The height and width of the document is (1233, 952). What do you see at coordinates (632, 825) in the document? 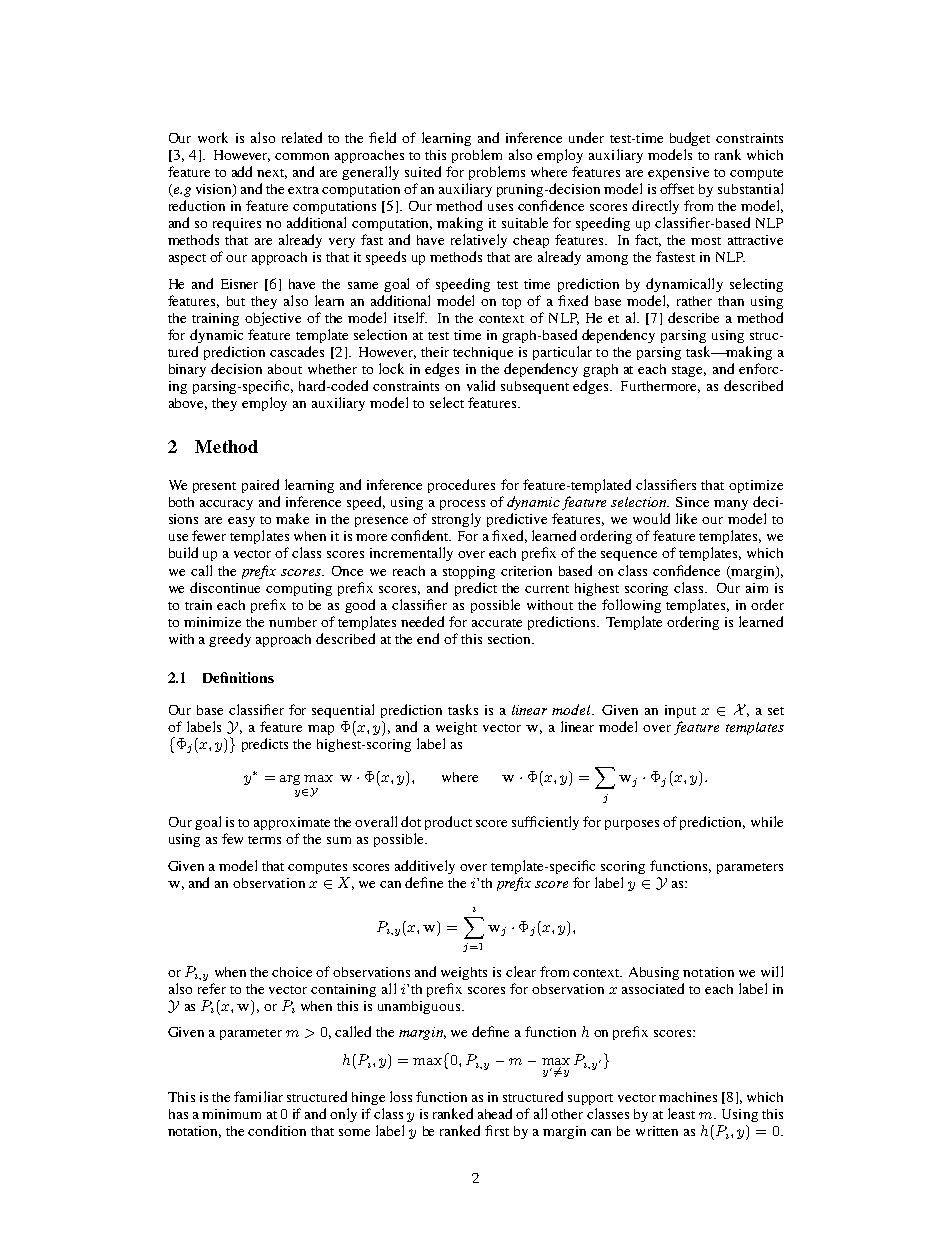
I see `purposes` at bounding box center [632, 825].
